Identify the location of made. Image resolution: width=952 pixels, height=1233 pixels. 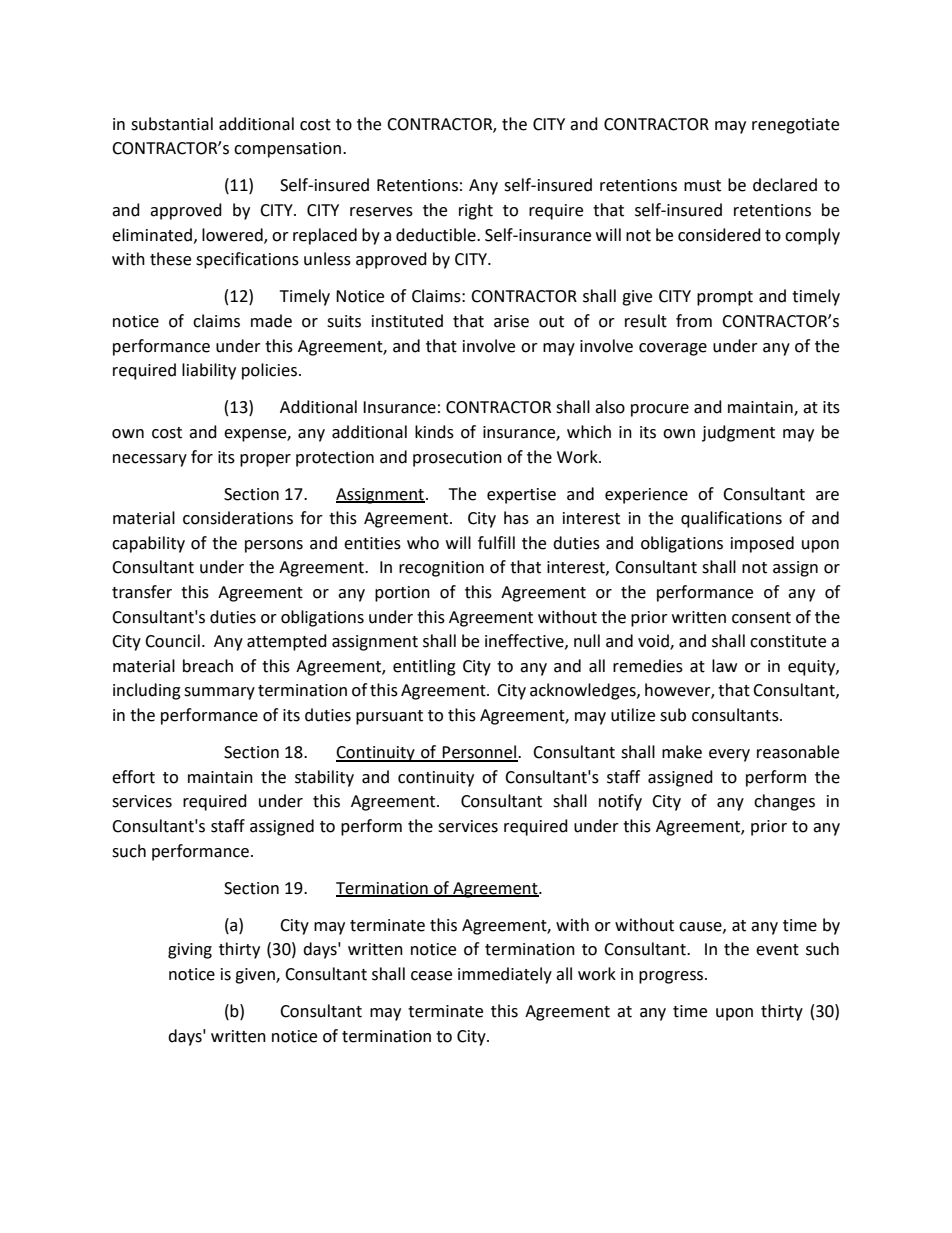
(271, 321).
